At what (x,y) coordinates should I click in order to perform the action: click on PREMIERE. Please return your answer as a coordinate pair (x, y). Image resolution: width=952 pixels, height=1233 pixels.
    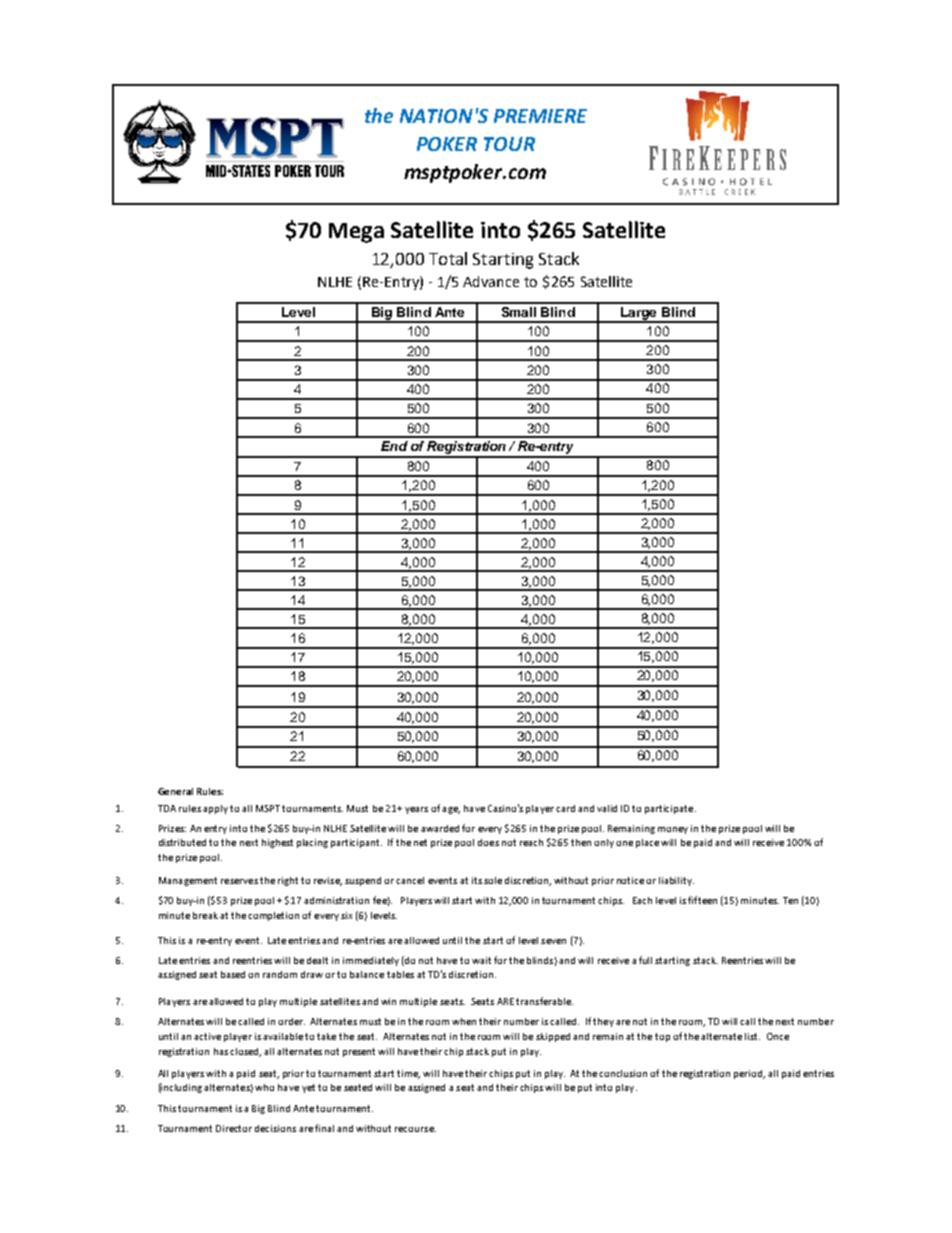
    Looking at the image, I should click on (540, 116).
